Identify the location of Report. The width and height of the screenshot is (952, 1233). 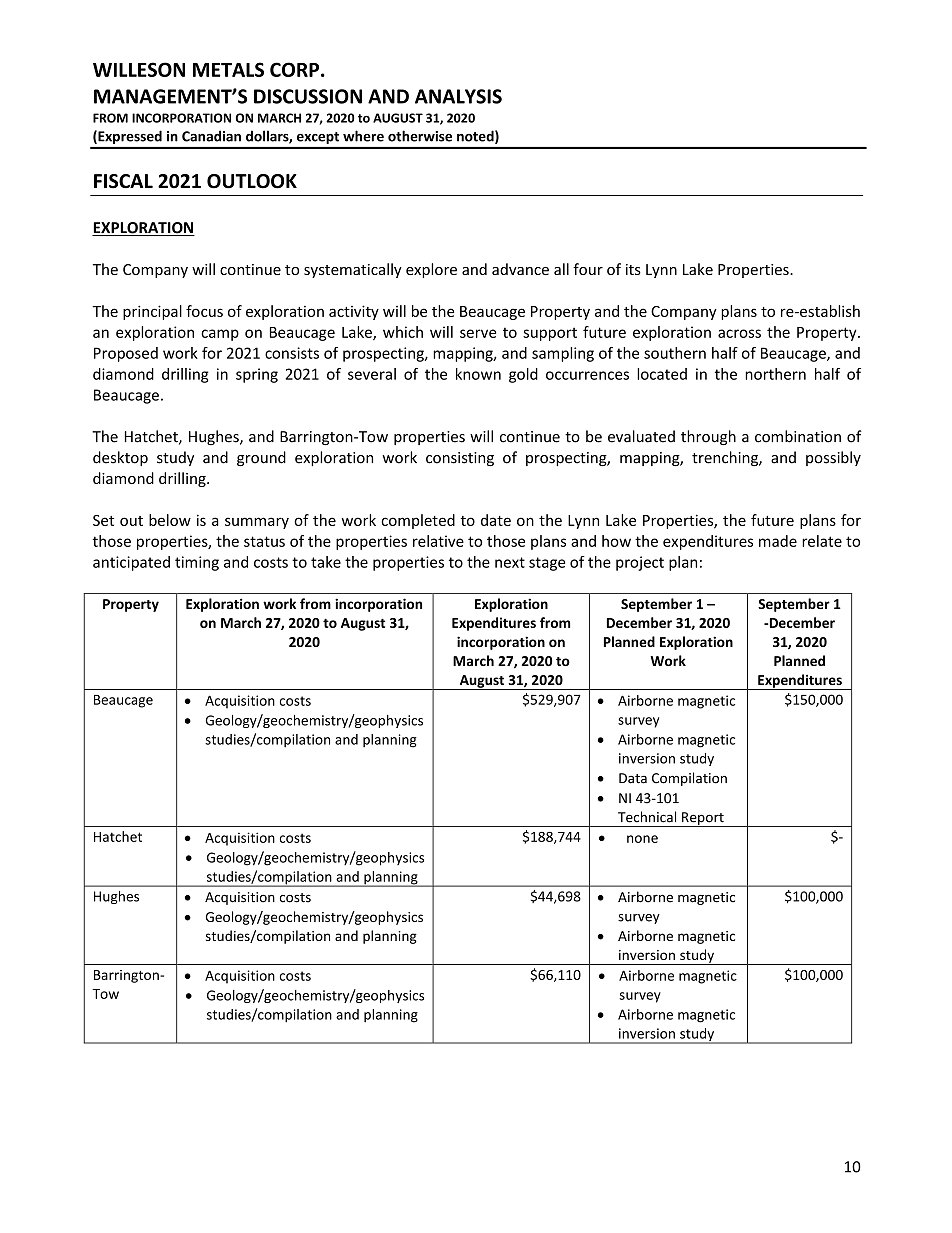
(703, 819).
